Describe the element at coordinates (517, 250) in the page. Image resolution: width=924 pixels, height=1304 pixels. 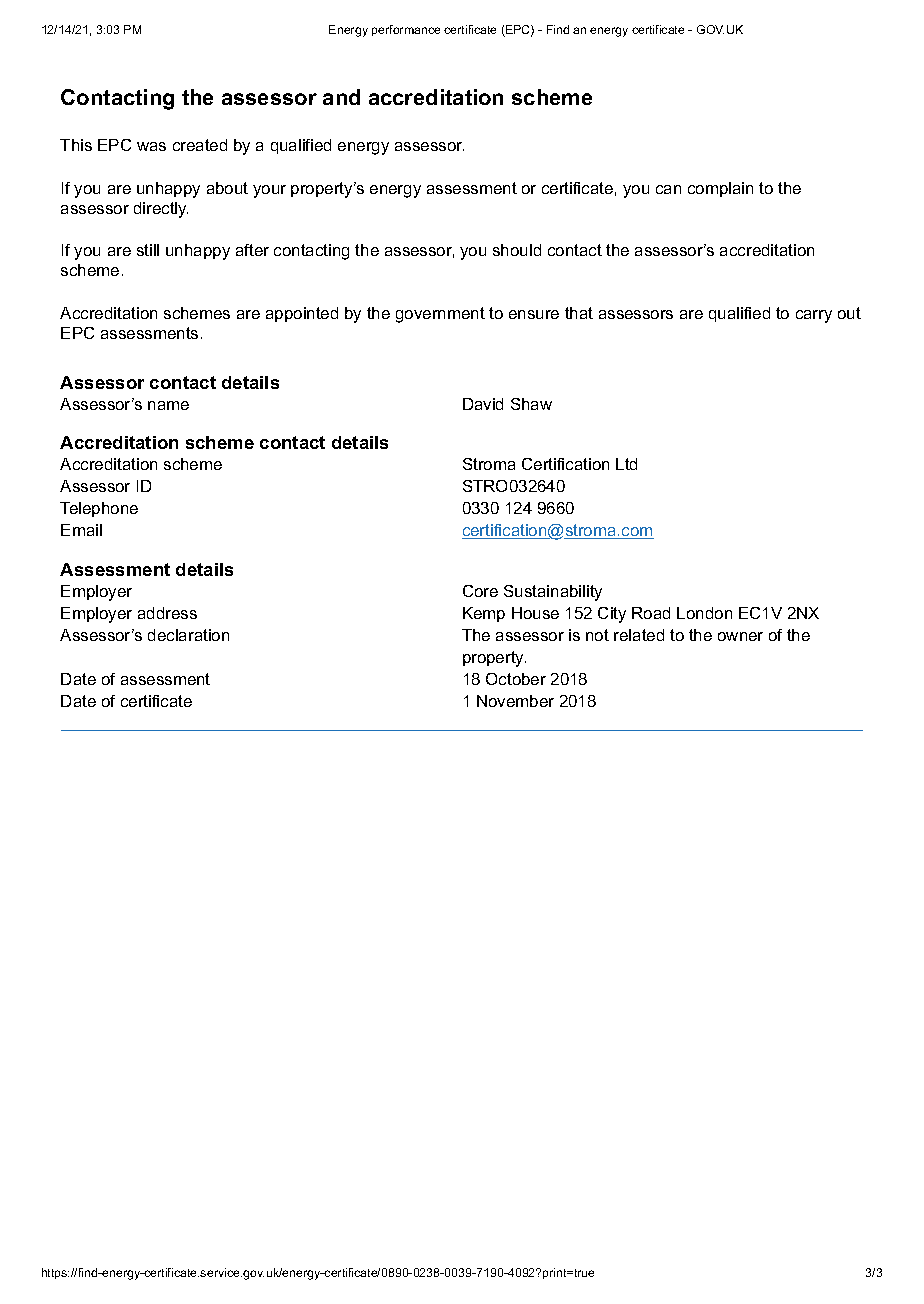
I see `should` at that location.
